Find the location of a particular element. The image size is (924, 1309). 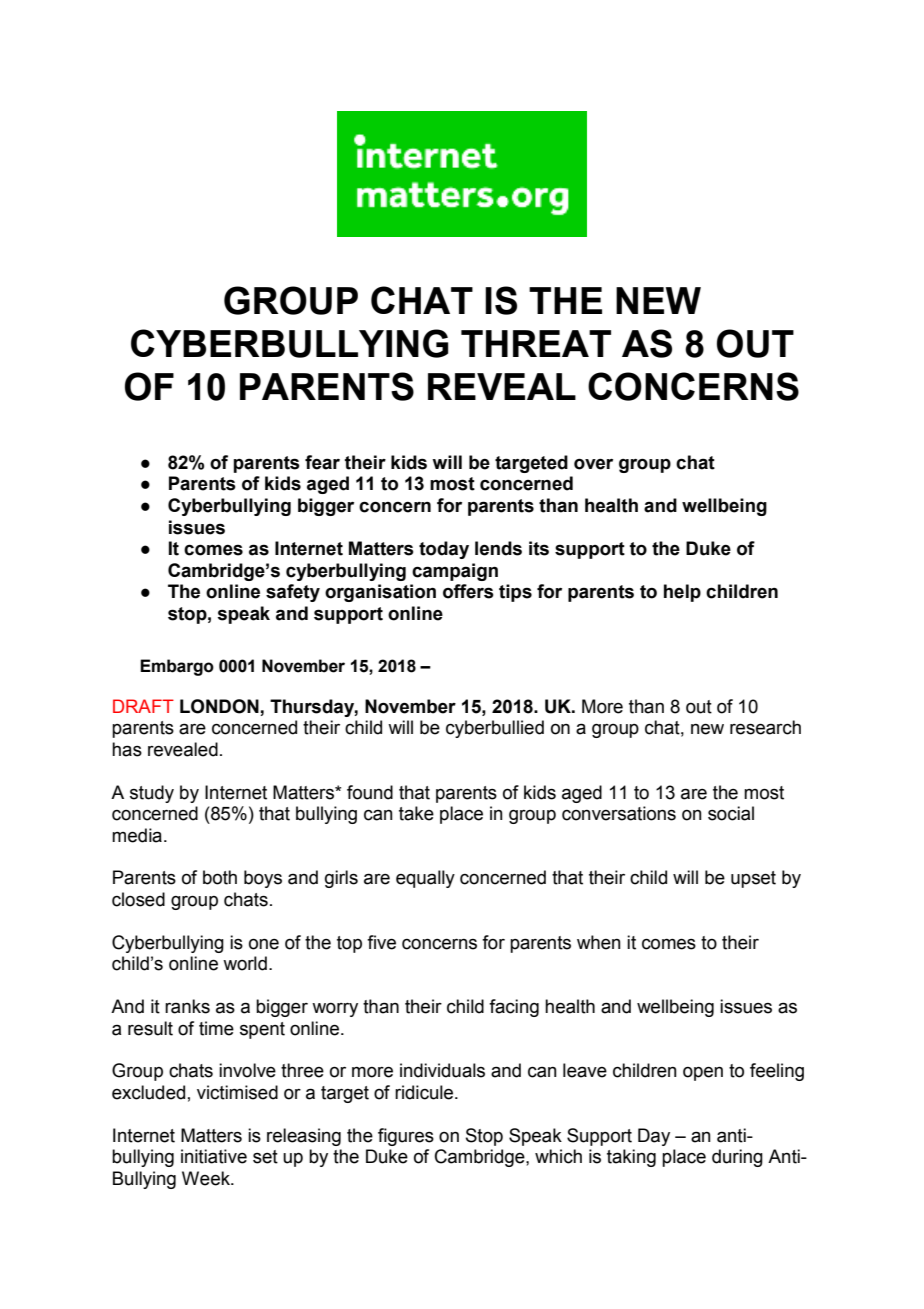

over is located at coordinates (593, 464).
